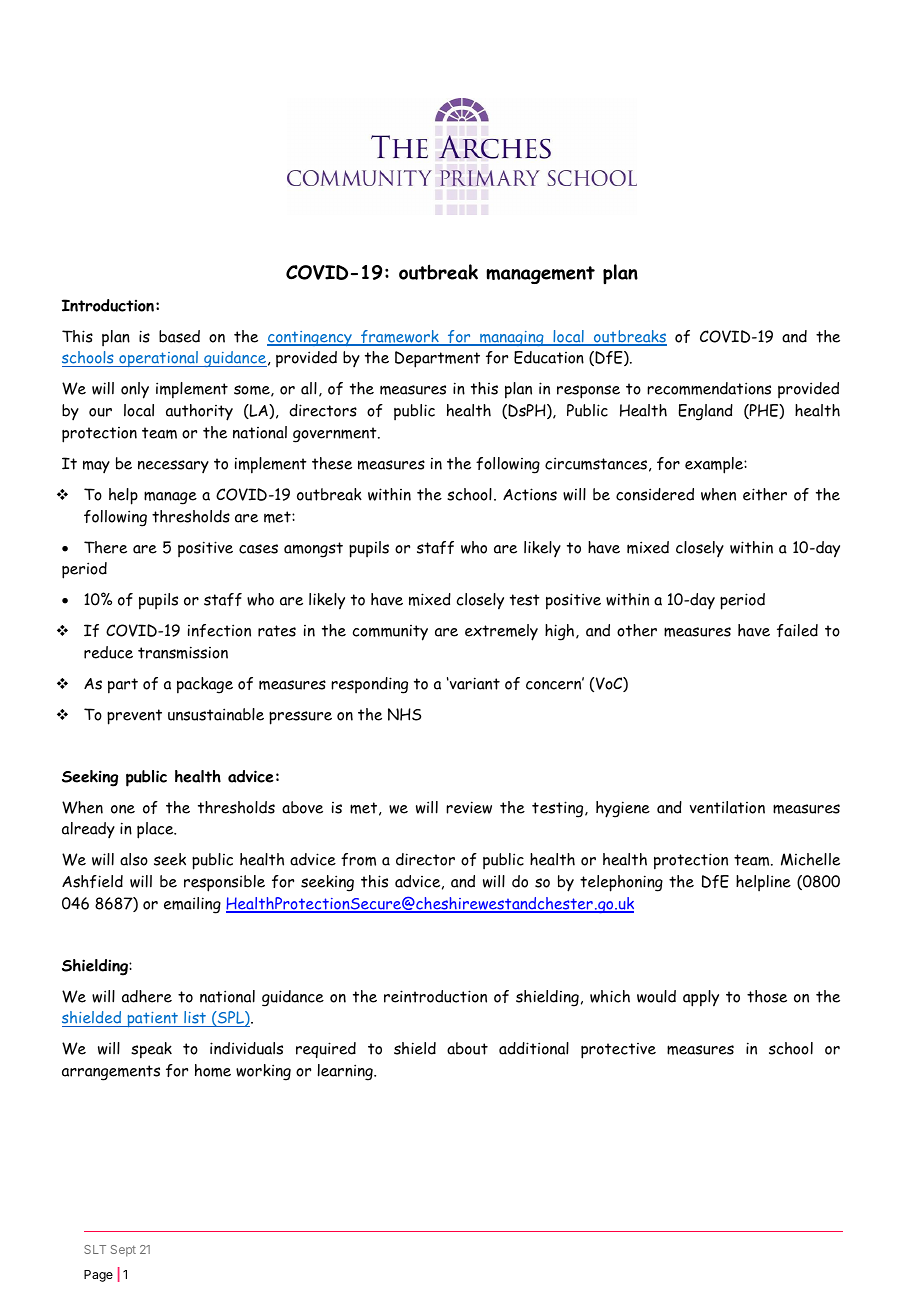  I want to click on ventilation, so click(727, 807).
